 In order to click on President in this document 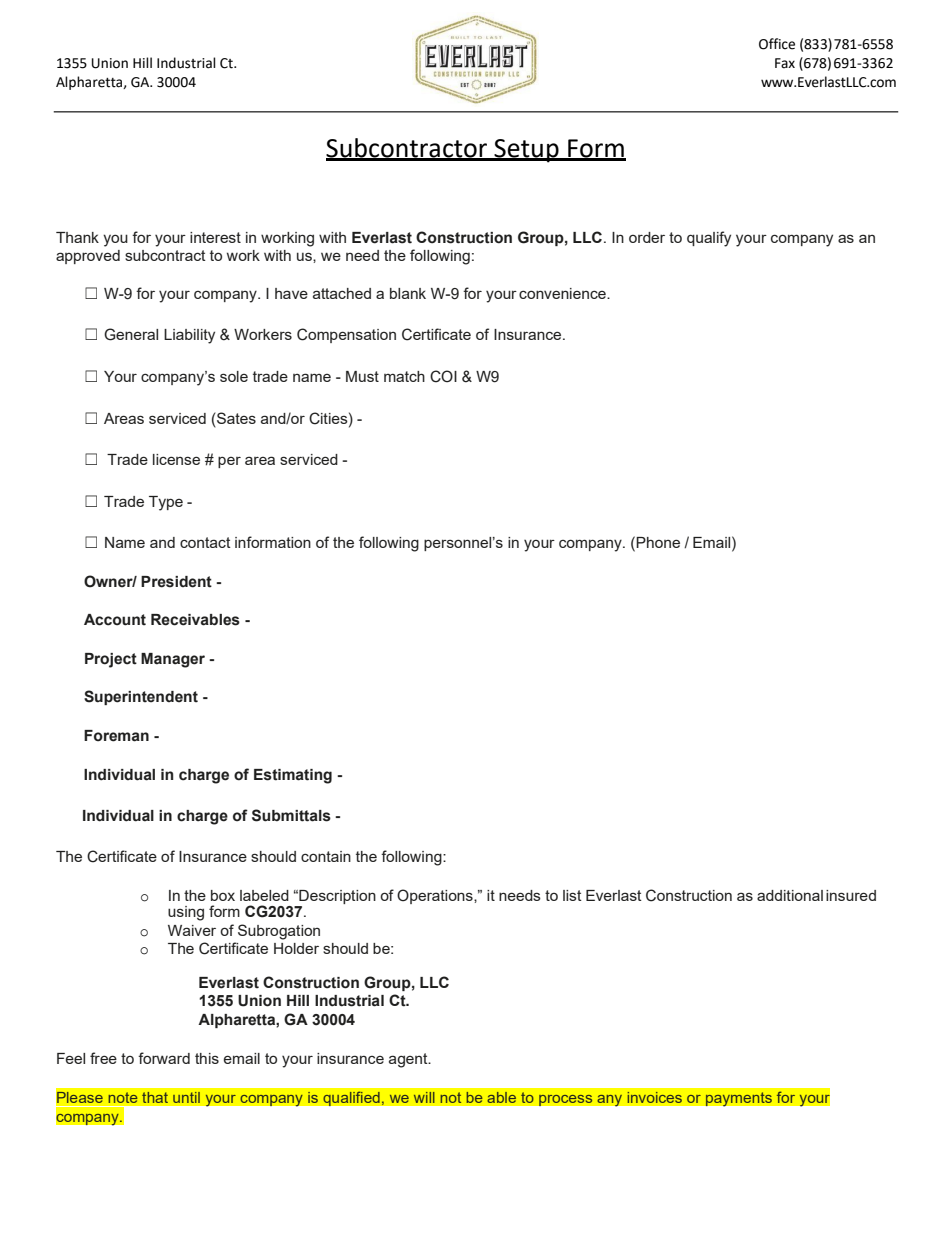, I will do `click(176, 582)`.
